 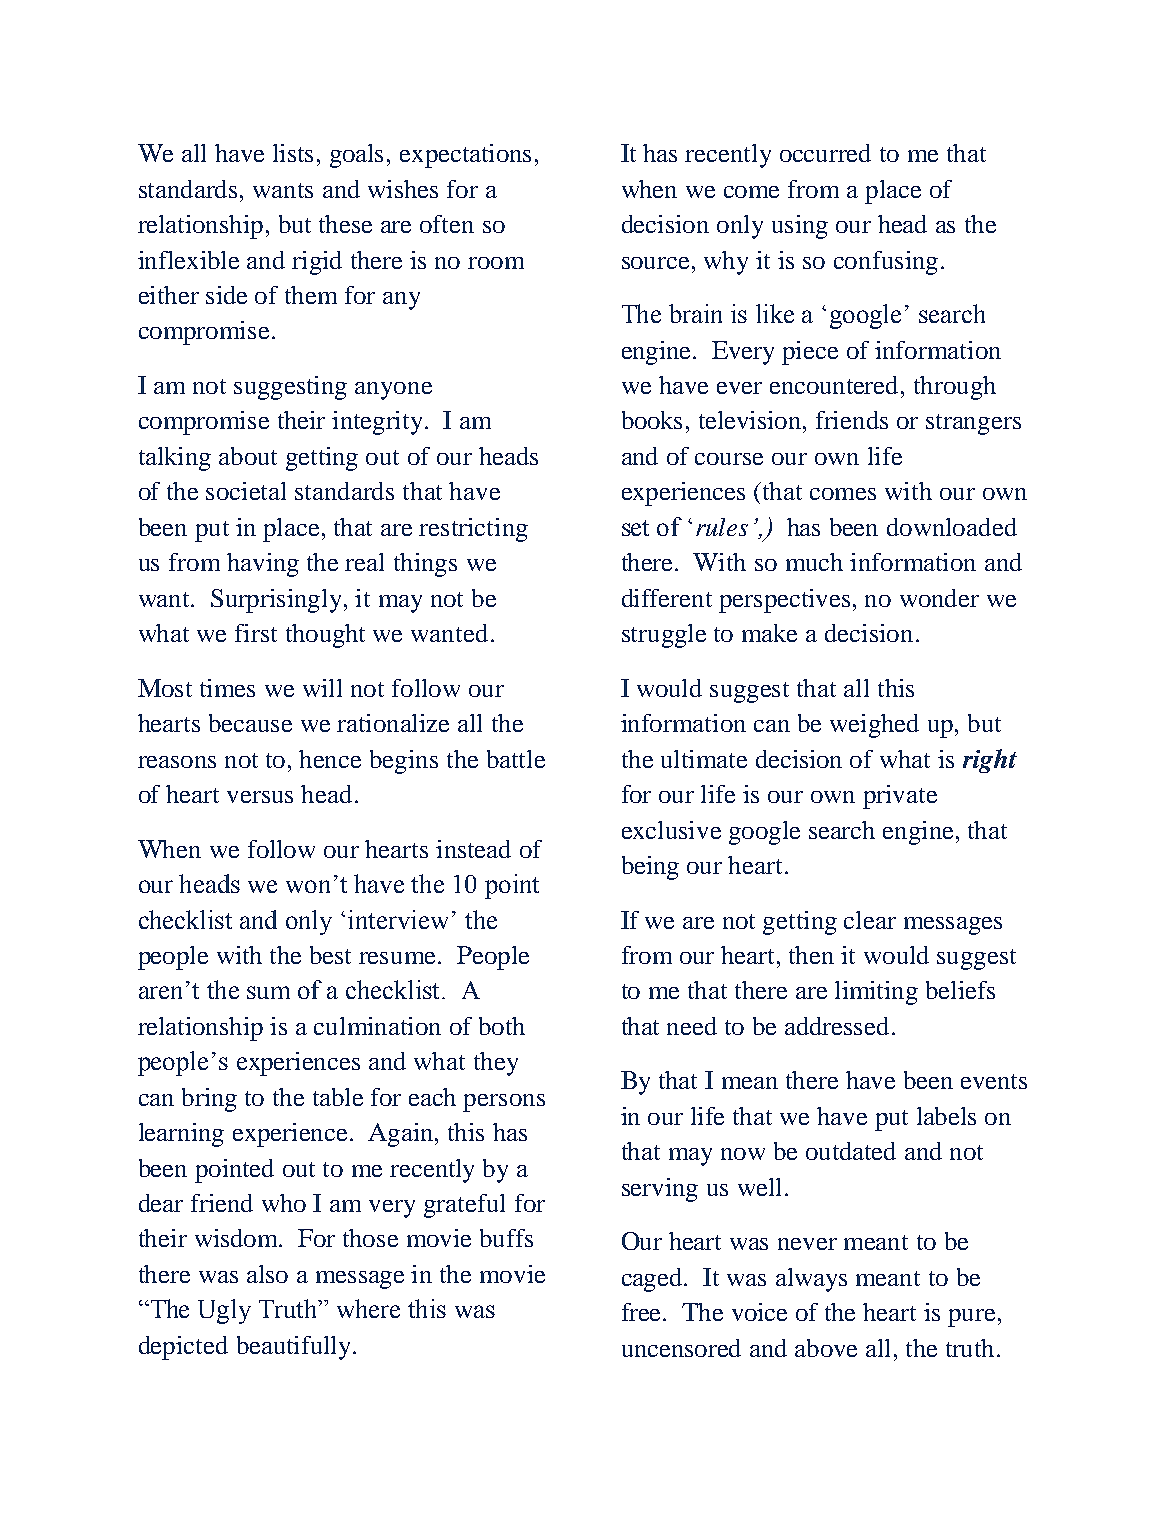 What do you see at coordinates (293, 153) in the screenshot?
I see `lists` at bounding box center [293, 153].
